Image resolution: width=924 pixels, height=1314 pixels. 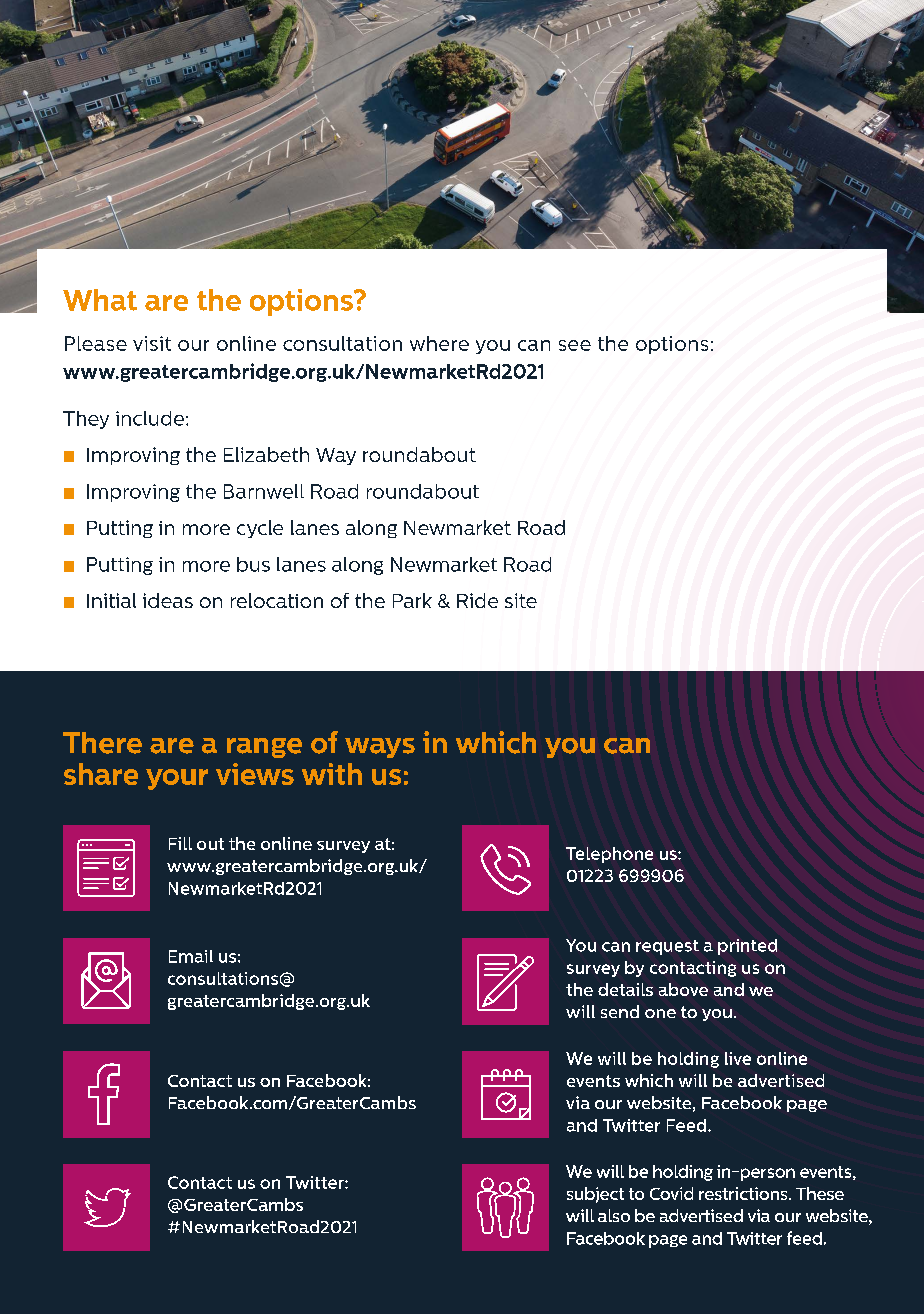 I want to click on details, so click(x=625, y=989).
